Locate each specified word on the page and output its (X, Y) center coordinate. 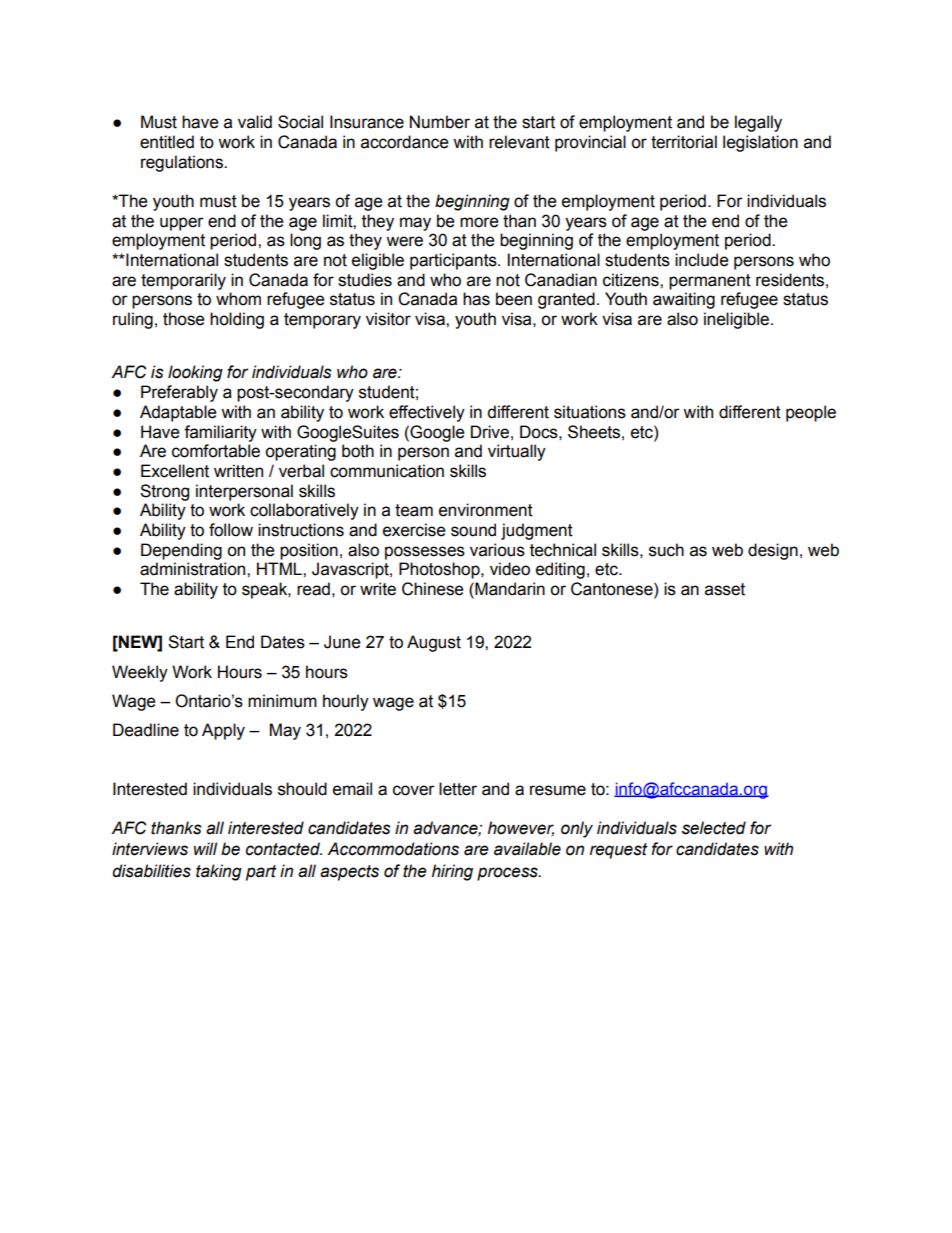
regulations (183, 163)
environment (486, 510)
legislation (760, 143)
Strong (164, 492)
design (773, 551)
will (205, 848)
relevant (519, 142)
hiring (452, 872)
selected (714, 828)
